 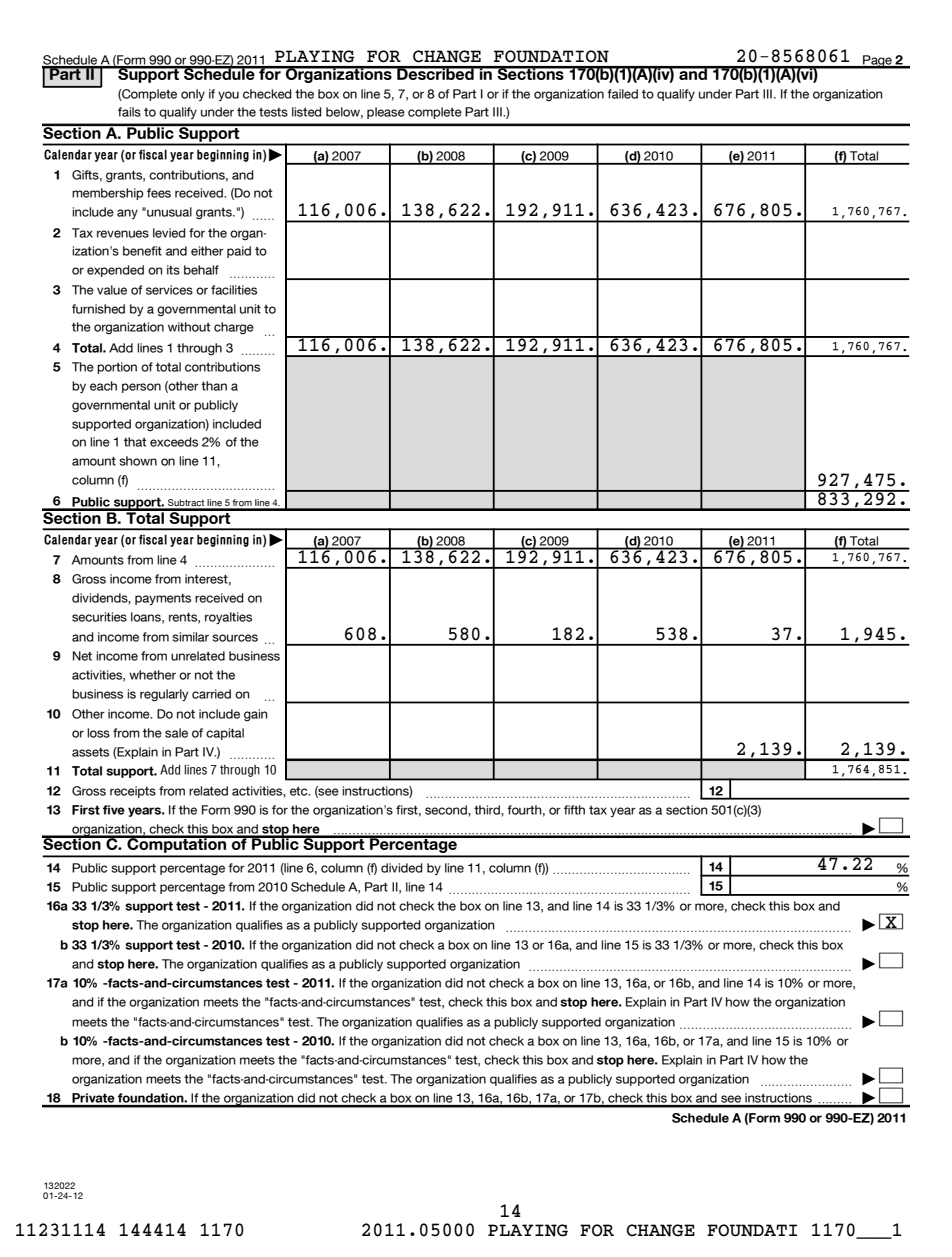 I want to click on five, so click(x=114, y=810).
